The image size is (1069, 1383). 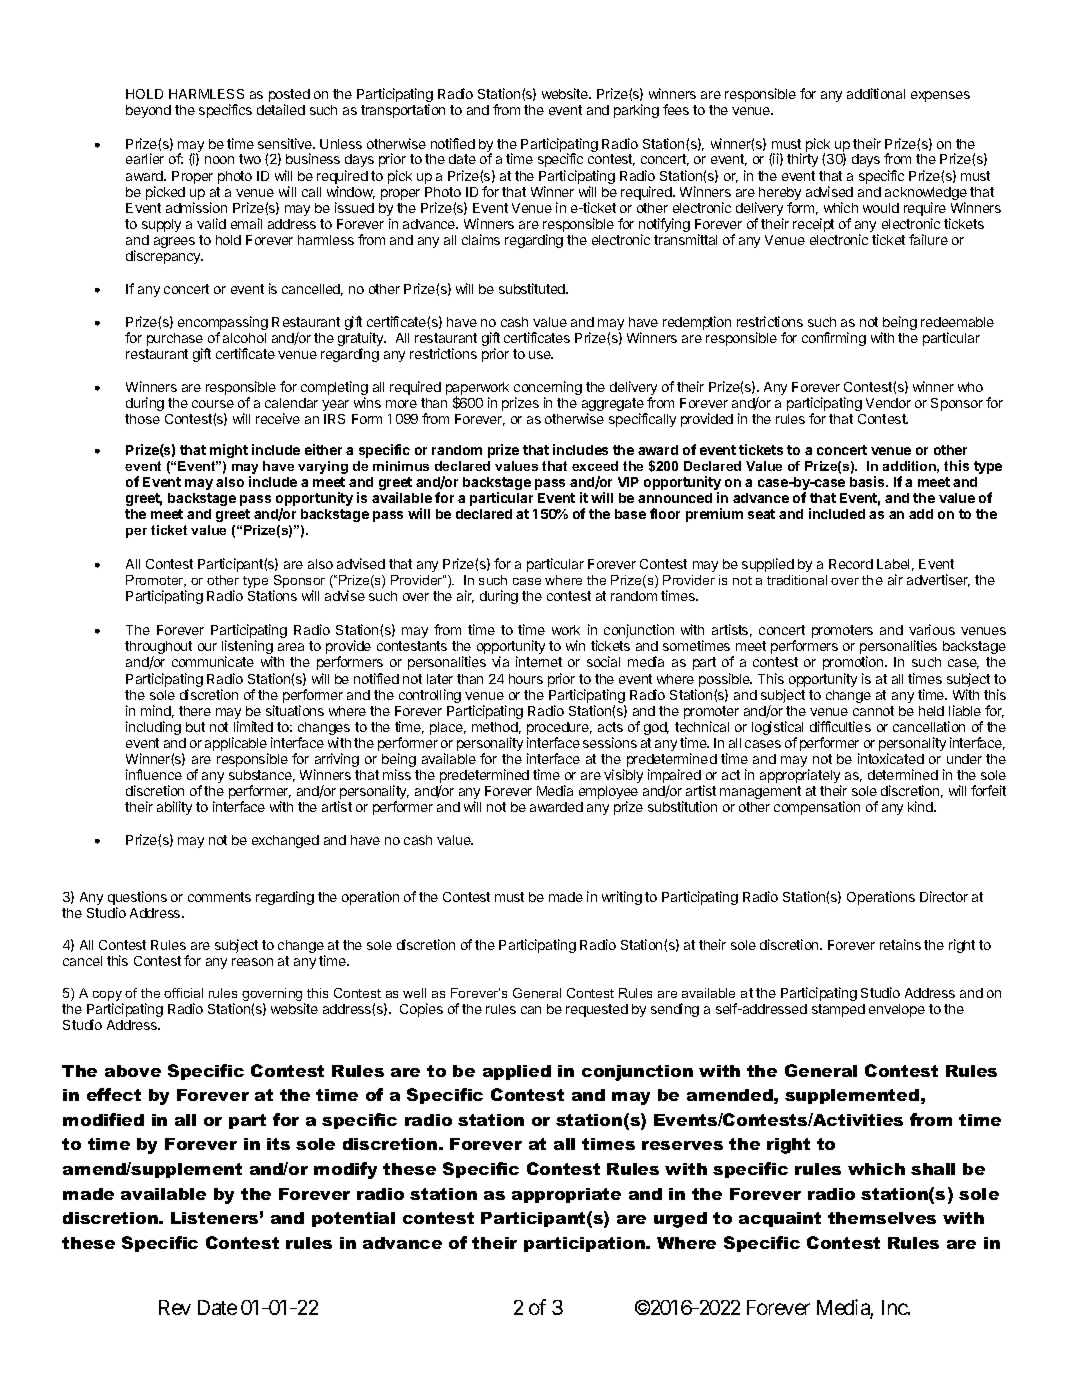 What do you see at coordinates (608, 794) in the image?
I see `employee` at bounding box center [608, 794].
